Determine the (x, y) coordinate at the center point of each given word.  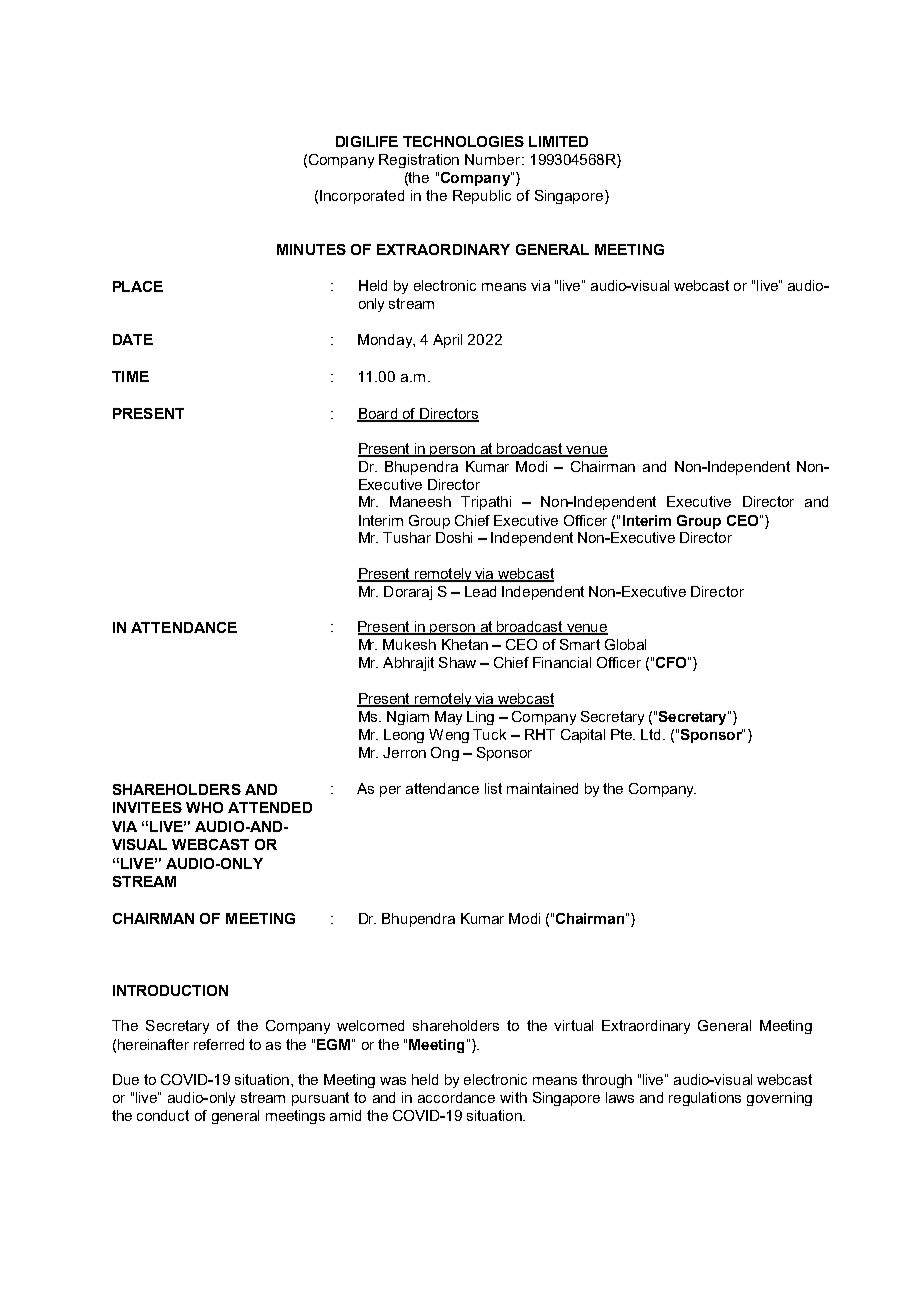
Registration (419, 161)
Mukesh (409, 644)
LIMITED (558, 141)
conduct (163, 1115)
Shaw (457, 662)
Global (625, 644)
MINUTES (311, 249)
